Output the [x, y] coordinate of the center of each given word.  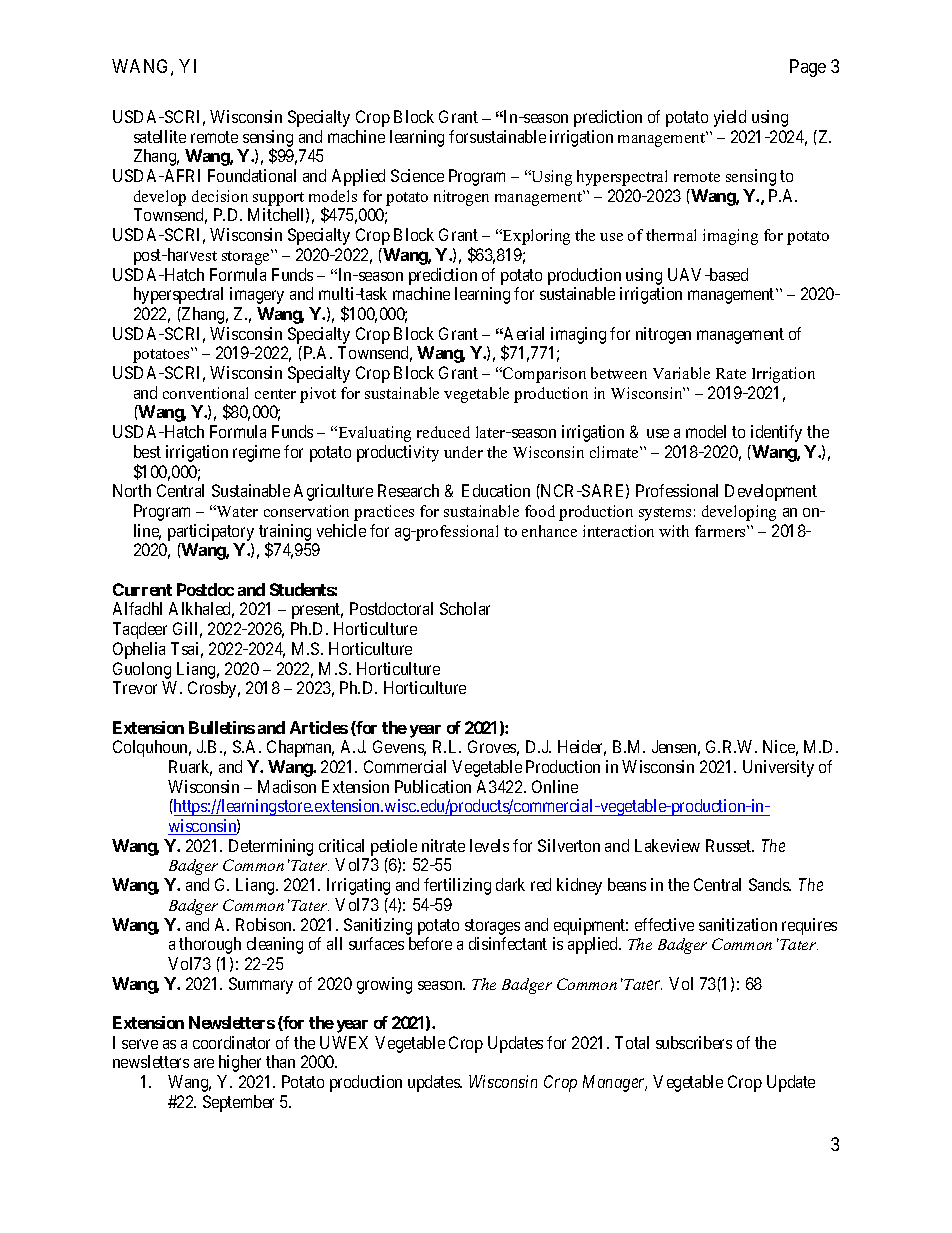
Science [417, 175]
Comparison [543, 375]
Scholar [465, 608]
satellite [160, 136]
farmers [721, 531]
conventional [205, 393]
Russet [730, 845]
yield [730, 118]
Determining [271, 847]
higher [240, 1063]
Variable [681, 373]
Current [142, 589]
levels [489, 845]
